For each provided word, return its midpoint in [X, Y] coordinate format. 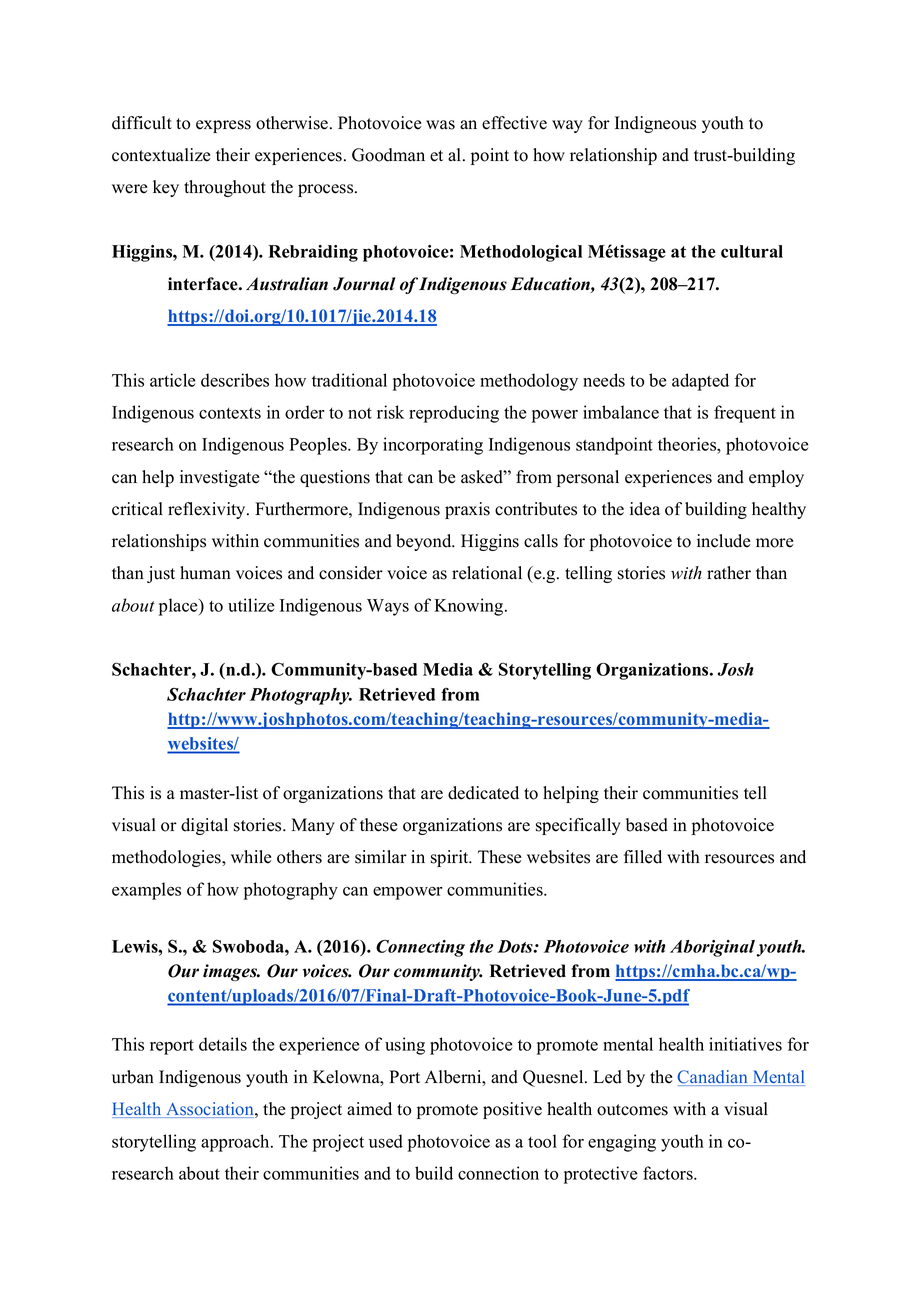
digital [204, 826]
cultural [752, 251]
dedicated [483, 793]
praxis [467, 510]
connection [498, 1173]
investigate [219, 478]
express [223, 126]
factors [669, 1173]
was [440, 125]
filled [643, 857]
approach [236, 1143]
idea [645, 509]
